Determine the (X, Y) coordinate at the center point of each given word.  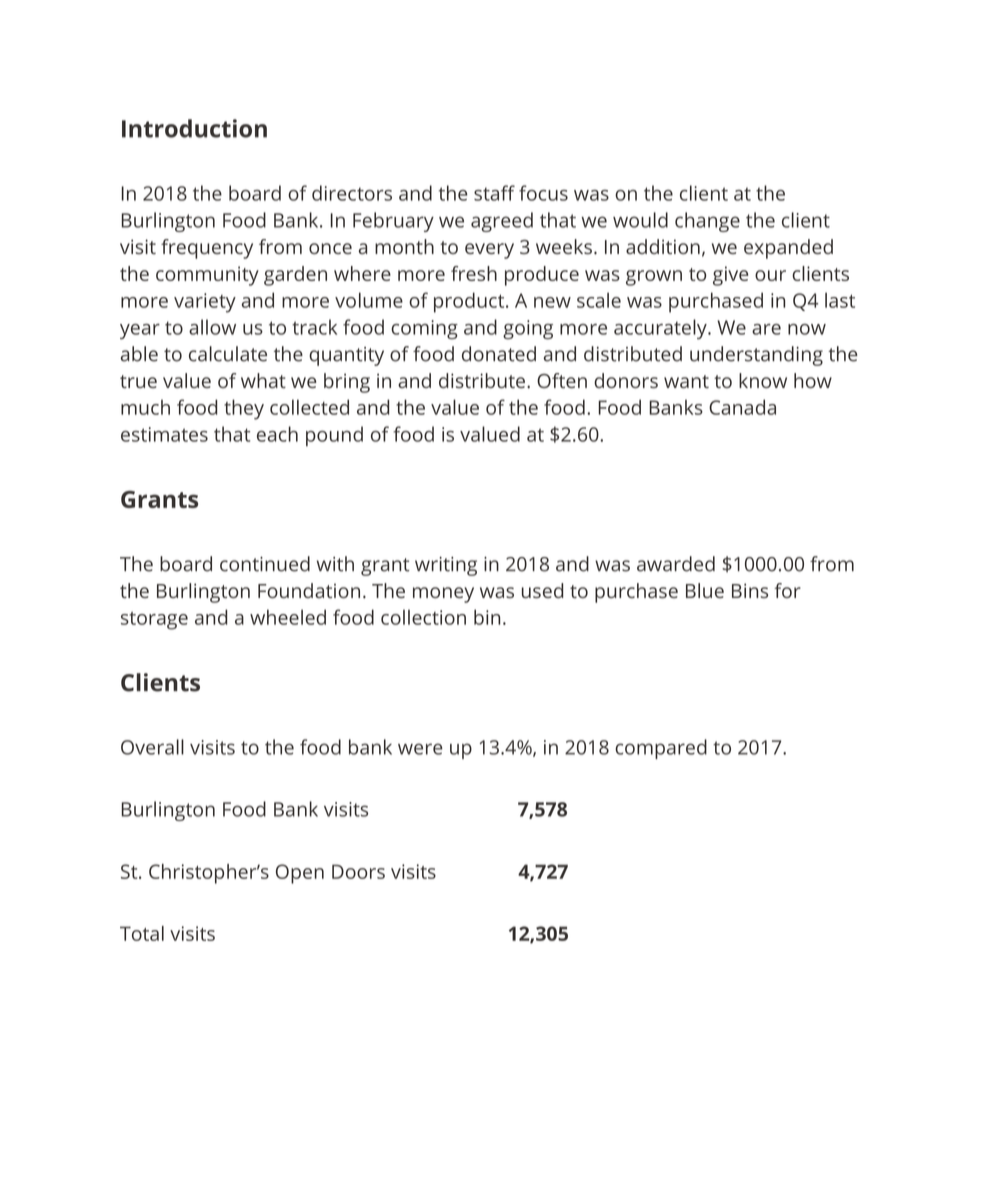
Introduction (194, 128)
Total (142, 933)
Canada (742, 407)
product (470, 302)
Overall (152, 747)
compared (661, 749)
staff (494, 193)
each (277, 434)
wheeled (288, 617)
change (707, 222)
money (443, 595)
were (420, 749)
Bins (750, 590)
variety (205, 303)
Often (562, 380)
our (770, 275)
